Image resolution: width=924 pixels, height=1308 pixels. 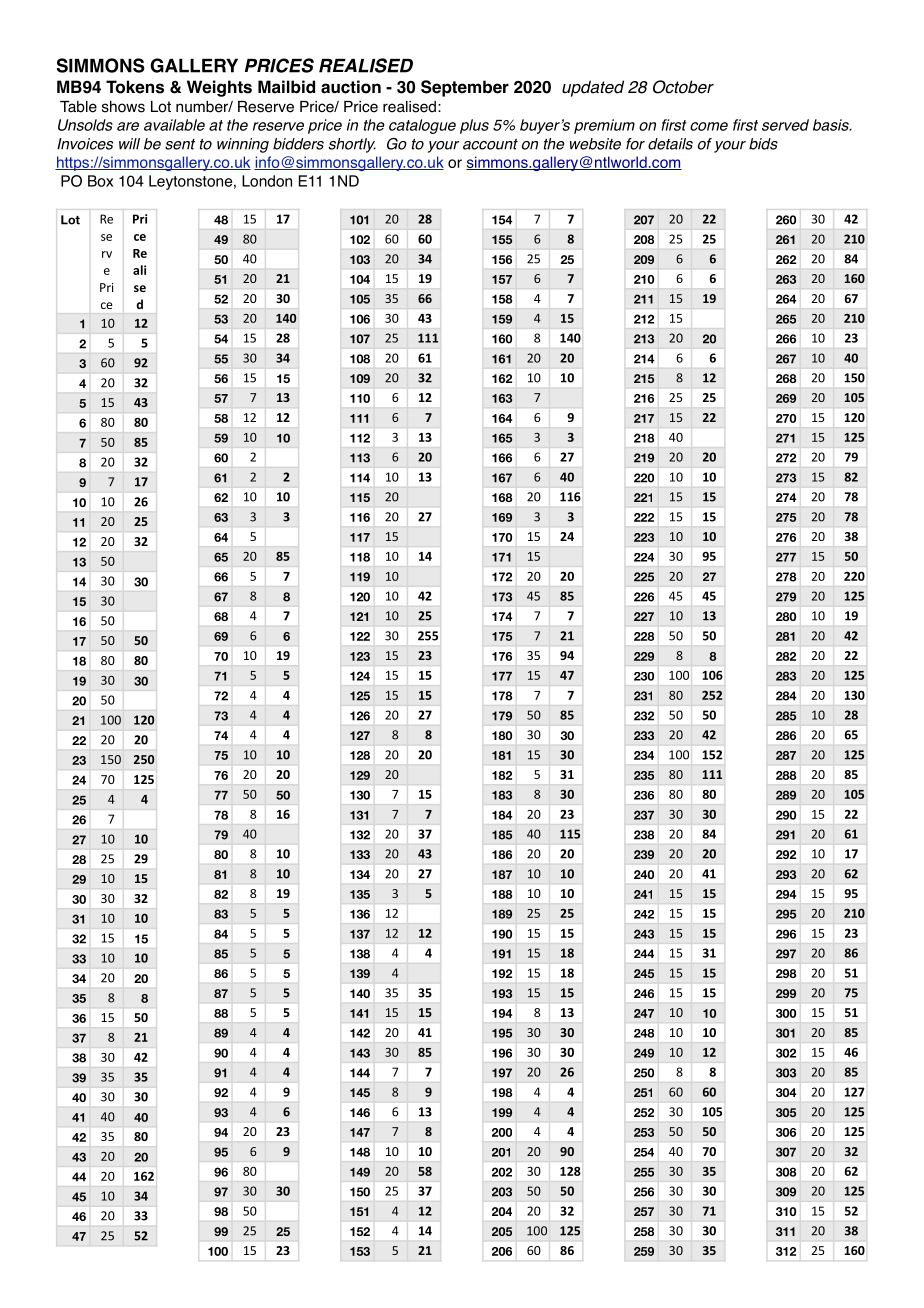 What do you see at coordinates (474, 126) in the screenshot?
I see `plus` at bounding box center [474, 126].
